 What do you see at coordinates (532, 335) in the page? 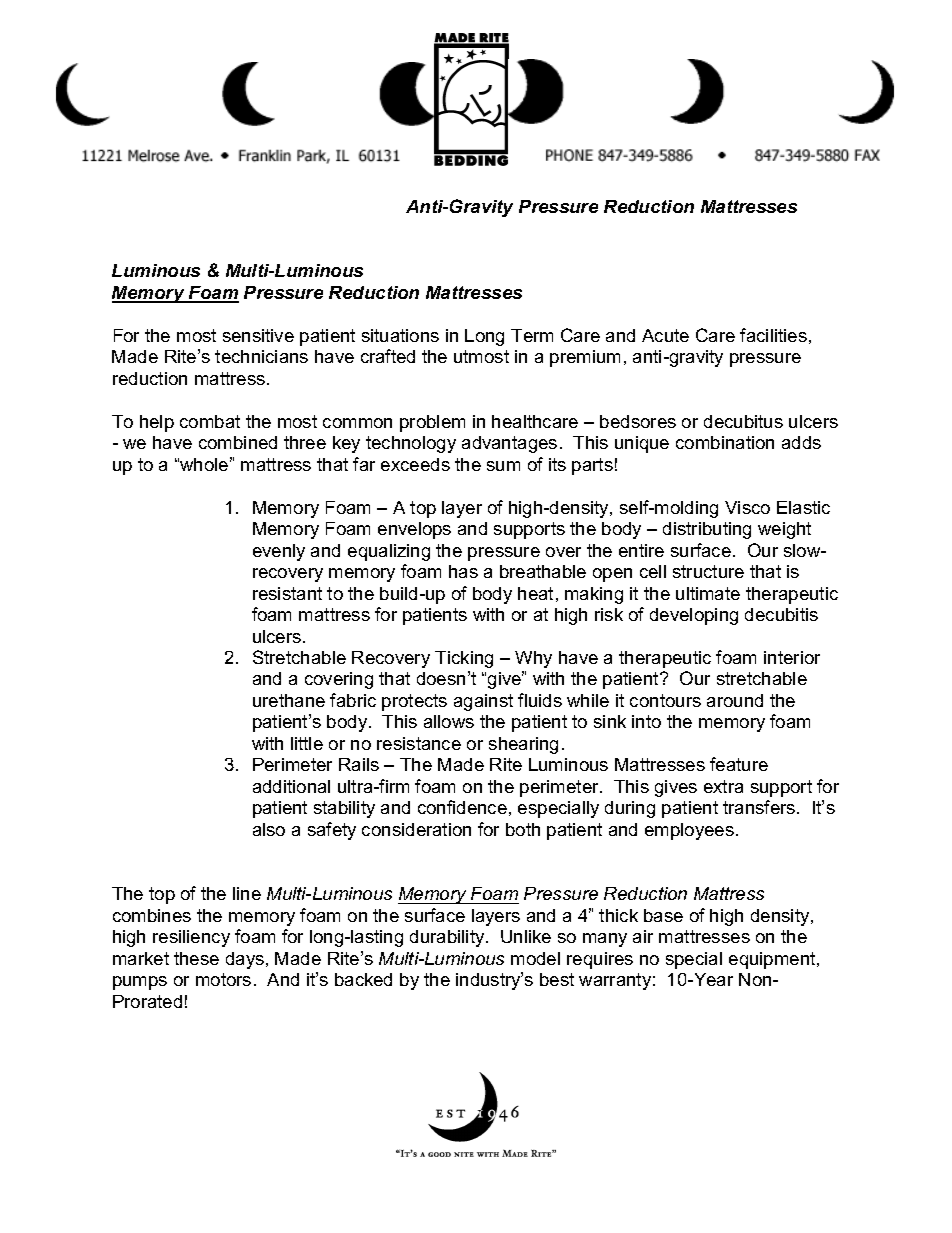
I see `Term` at bounding box center [532, 335].
